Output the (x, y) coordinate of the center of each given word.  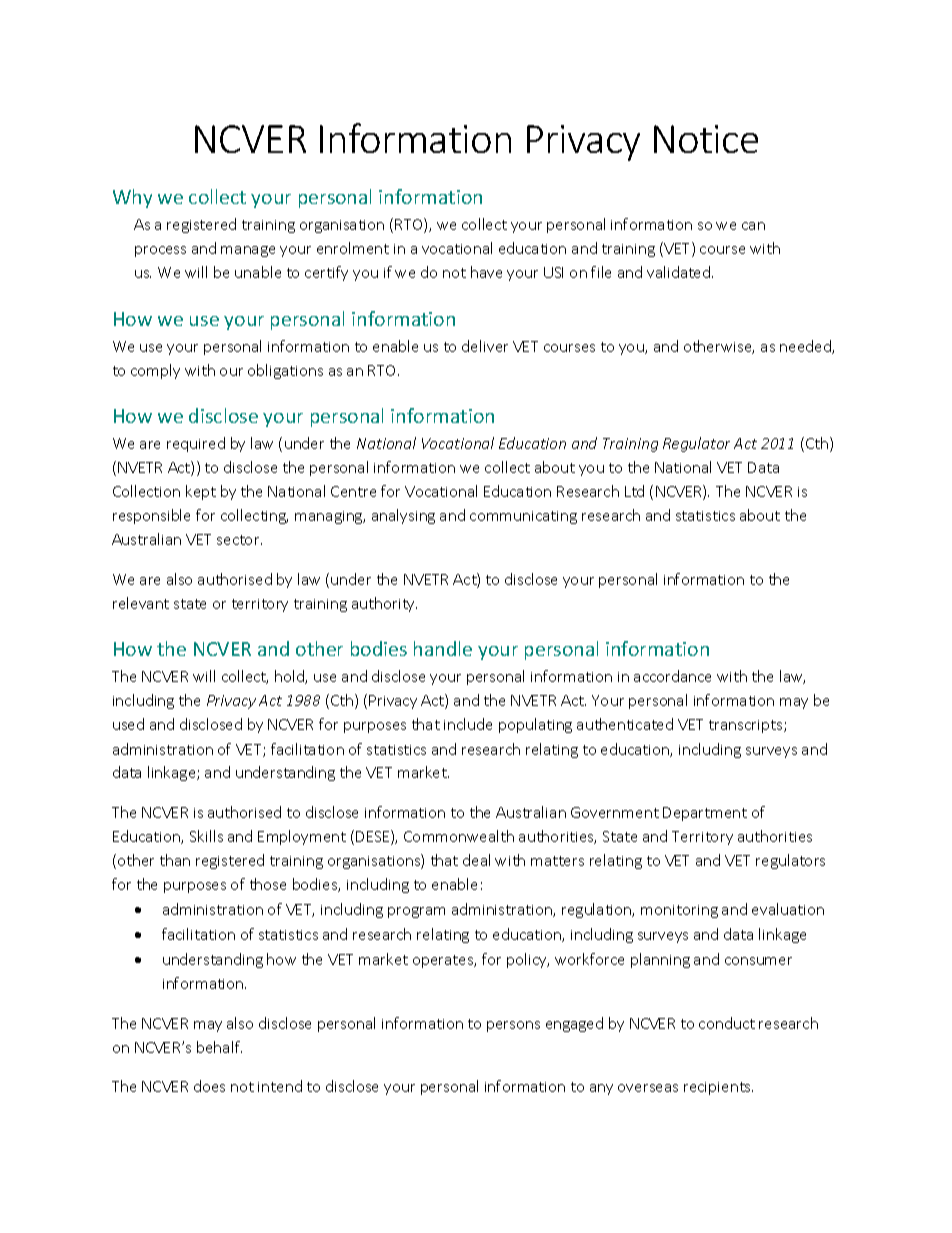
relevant (141, 603)
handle (443, 648)
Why (132, 198)
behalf (219, 1047)
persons (513, 1026)
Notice (706, 139)
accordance (672, 676)
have (486, 272)
